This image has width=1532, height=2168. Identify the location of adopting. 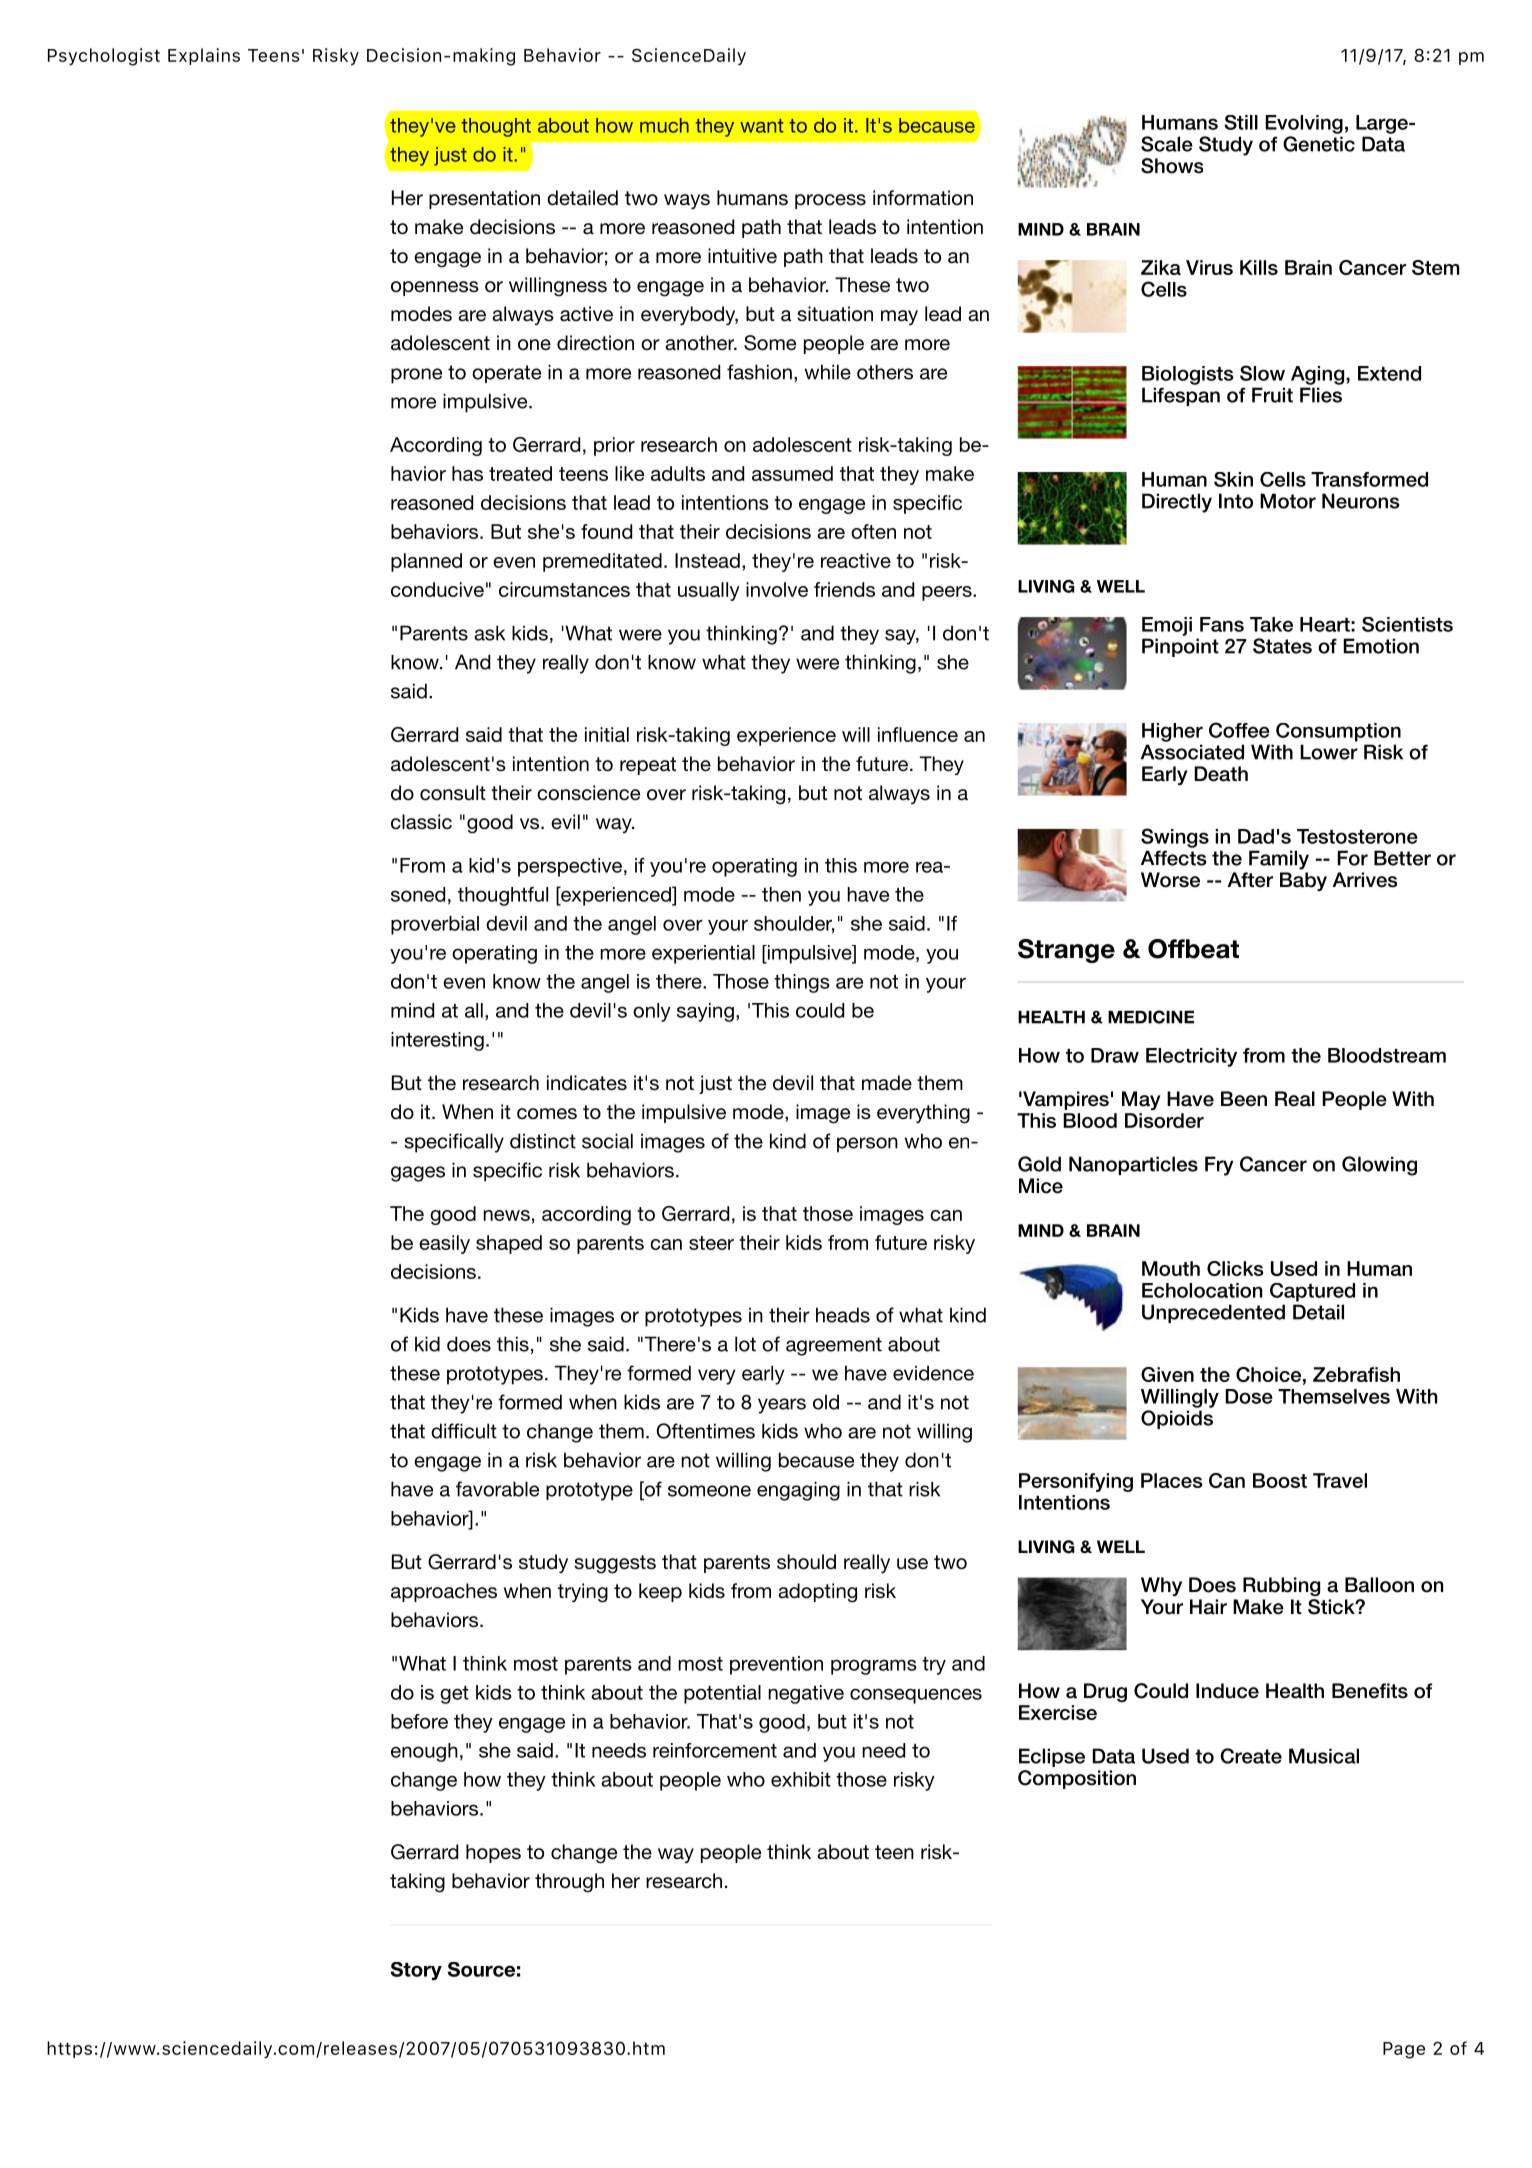
(817, 1593).
